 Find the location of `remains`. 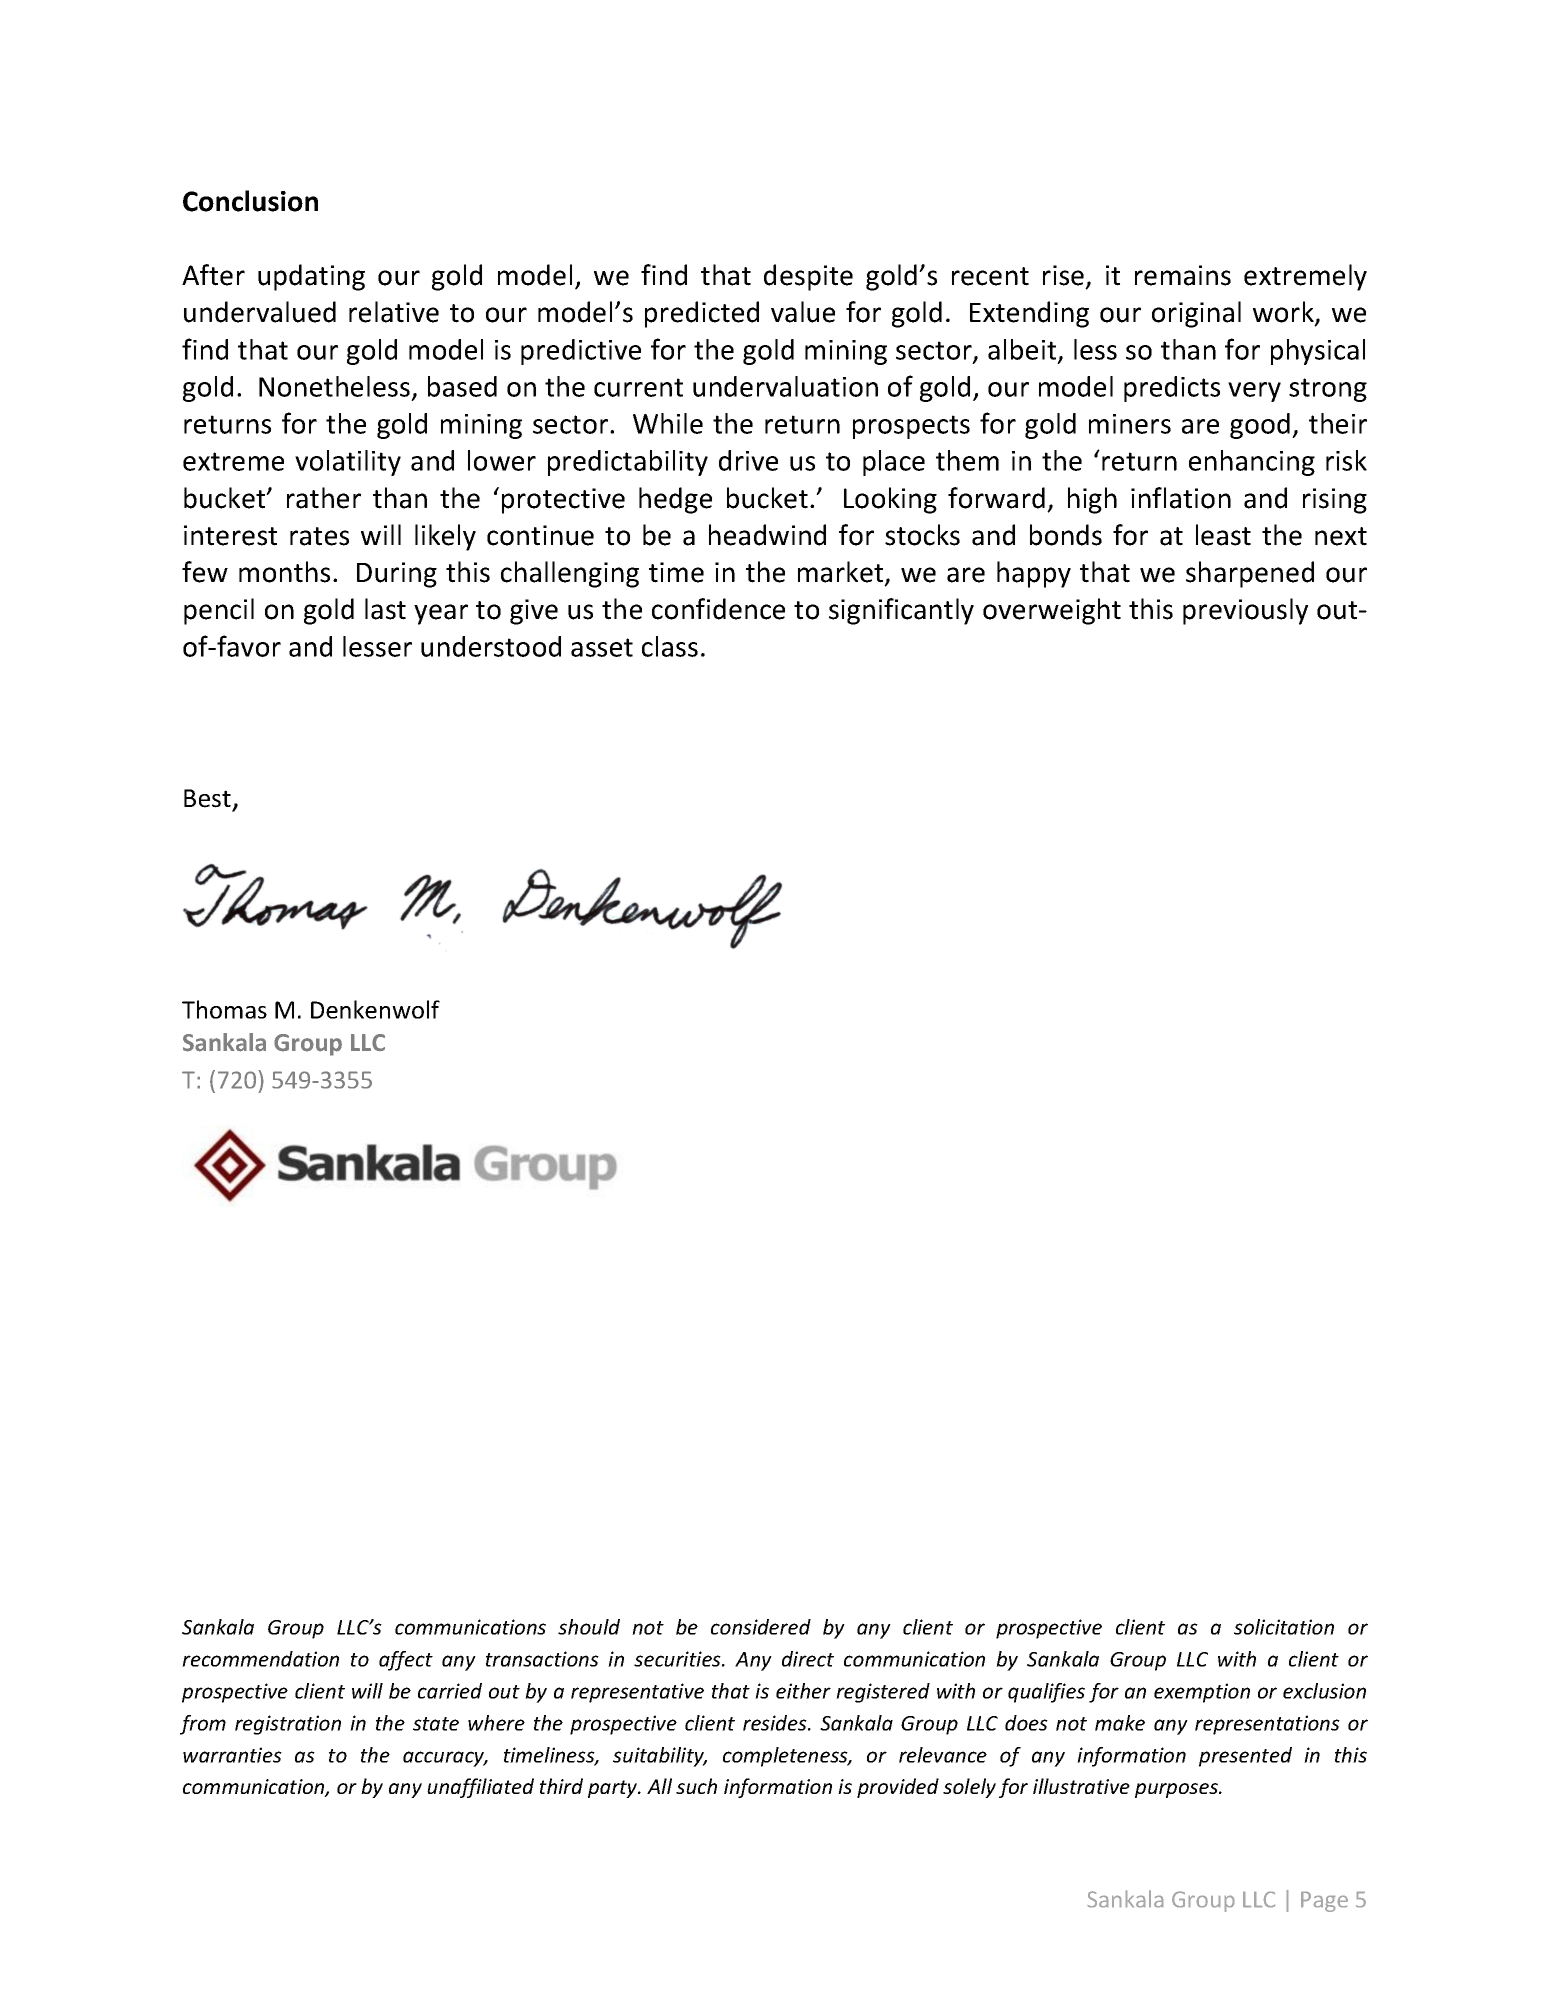

remains is located at coordinates (1183, 275).
